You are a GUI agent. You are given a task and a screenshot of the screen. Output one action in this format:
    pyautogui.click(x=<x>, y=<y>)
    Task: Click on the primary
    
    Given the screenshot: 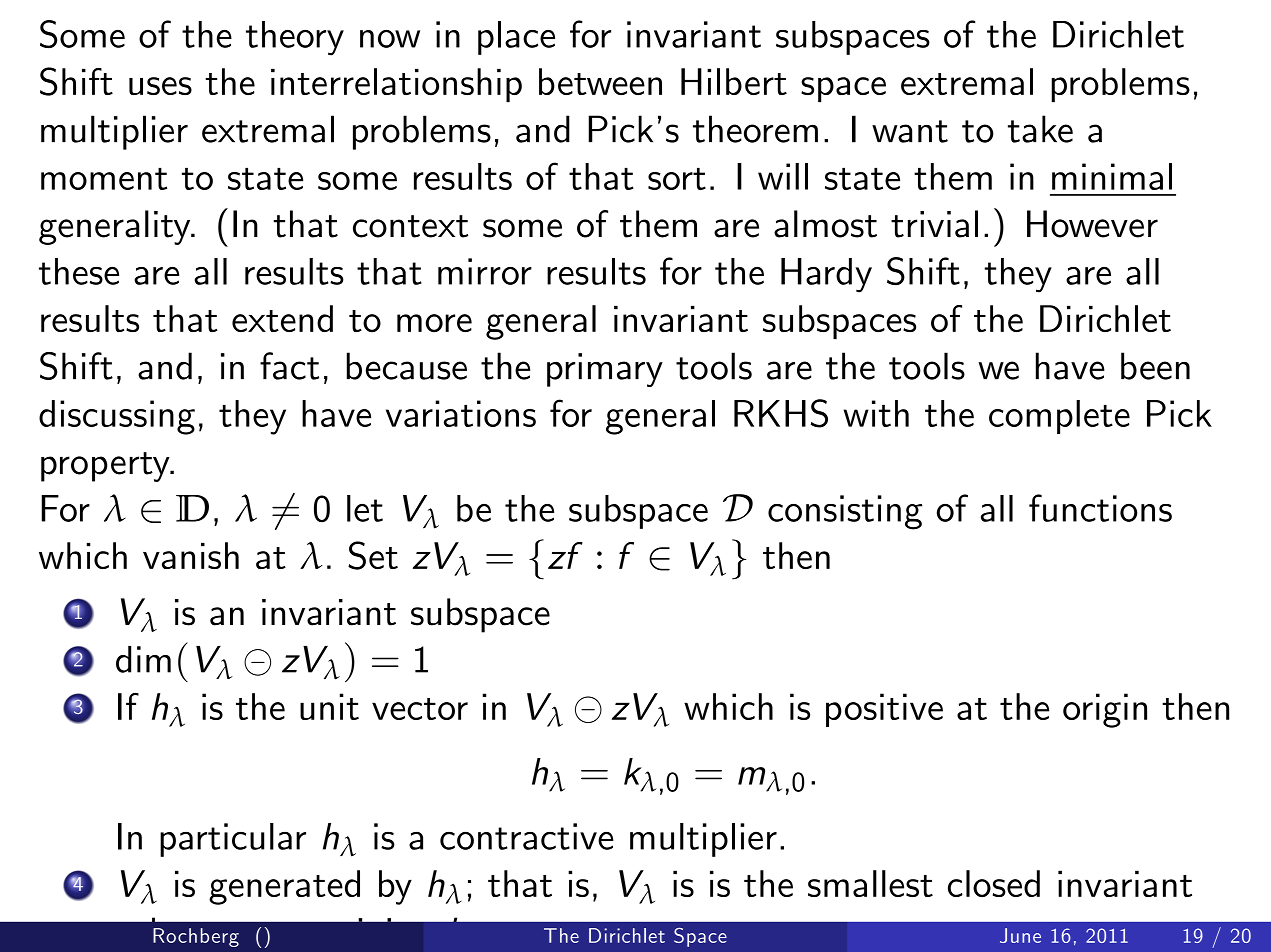 What is the action you would take?
    pyautogui.click(x=605, y=370)
